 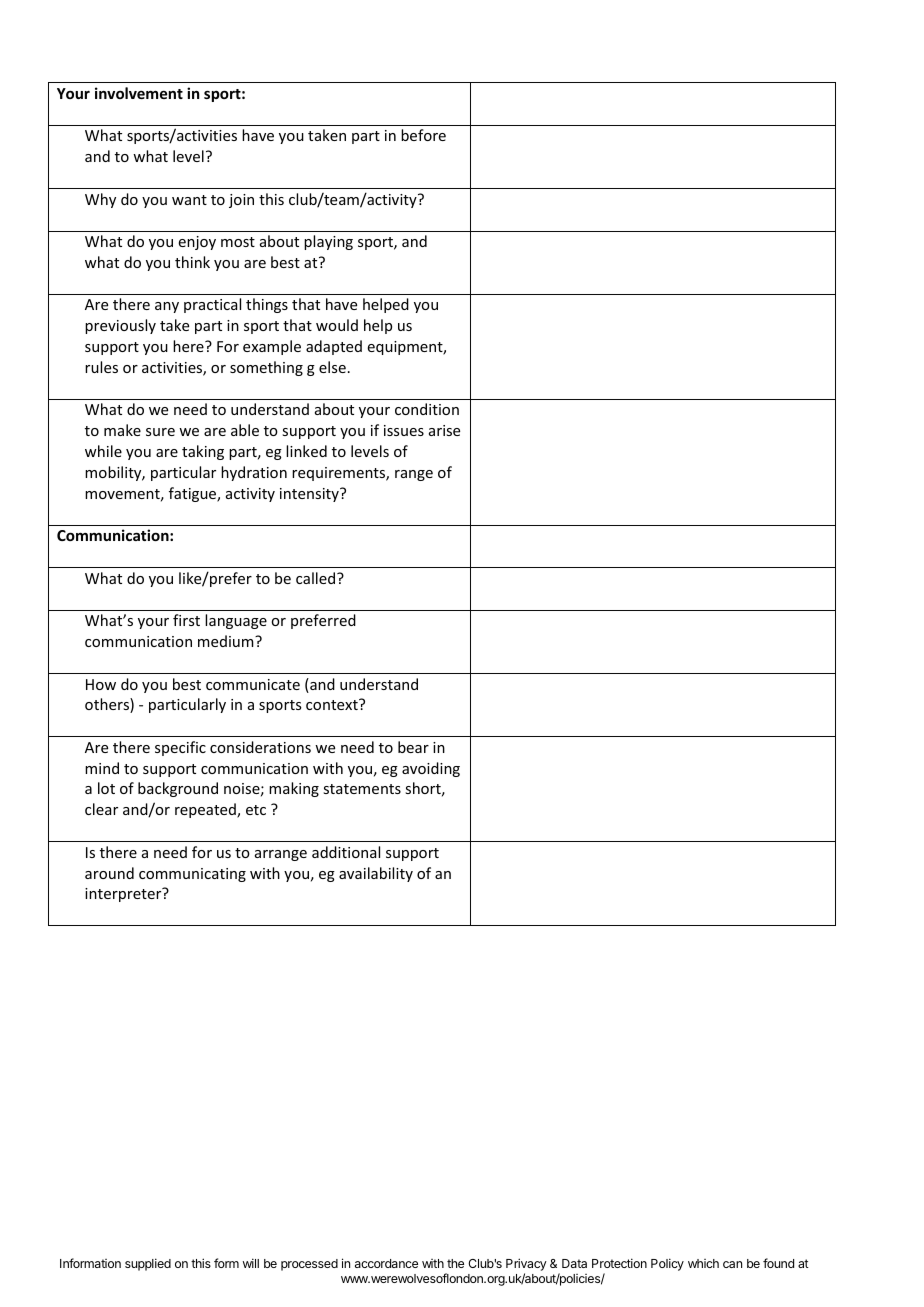 What do you see at coordinates (423, 135) in the document?
I see `before` at bounding box center [423, 135].
